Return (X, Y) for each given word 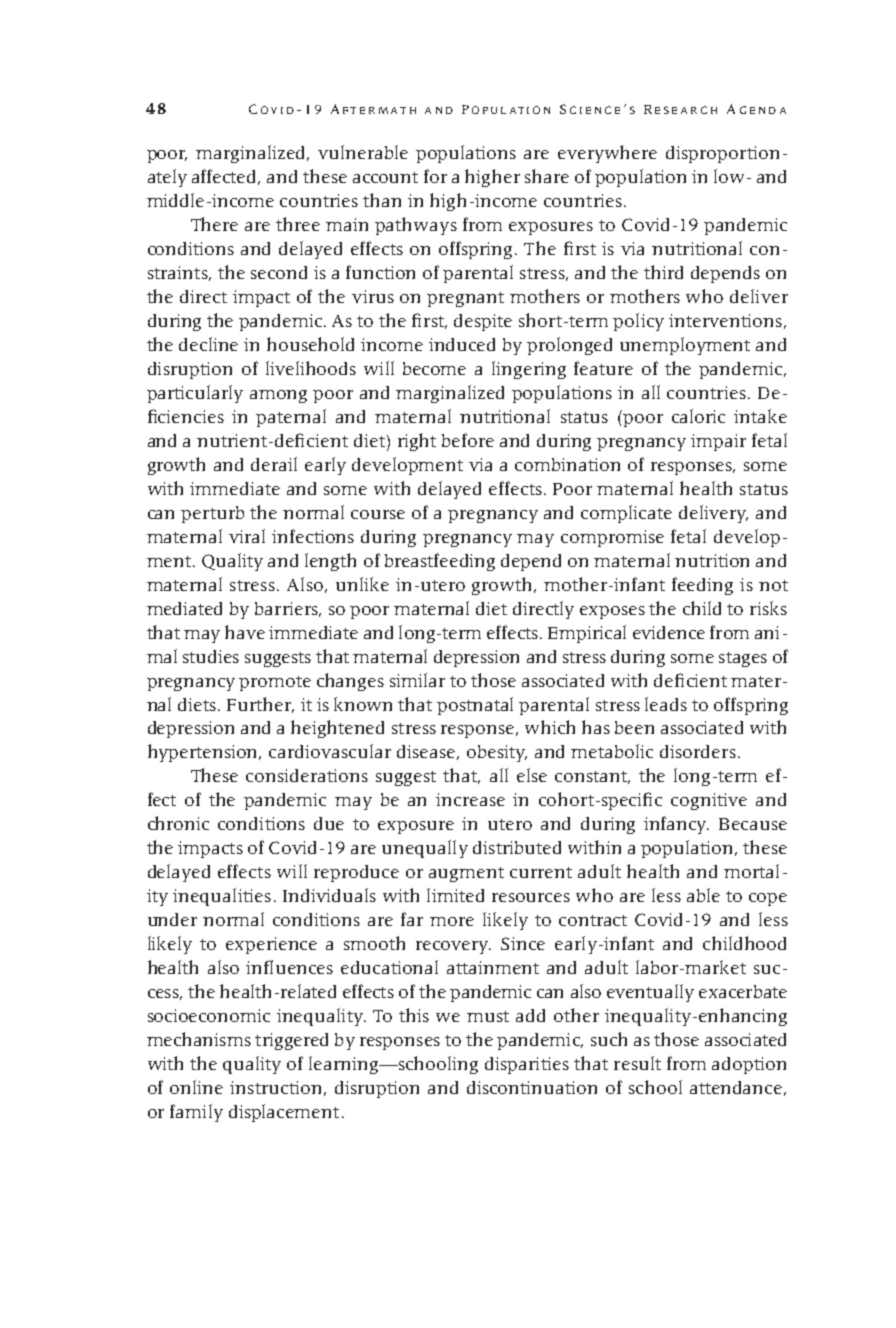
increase (470, 799)
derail (274, 464)
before (468, 440)
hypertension (204, 753)
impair (718, 442)
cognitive (709, 801)
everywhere (607, 154)
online (196, 1087)
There (214, 224)
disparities (527, 1065)
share (547, 176)
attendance (736, 1087)
